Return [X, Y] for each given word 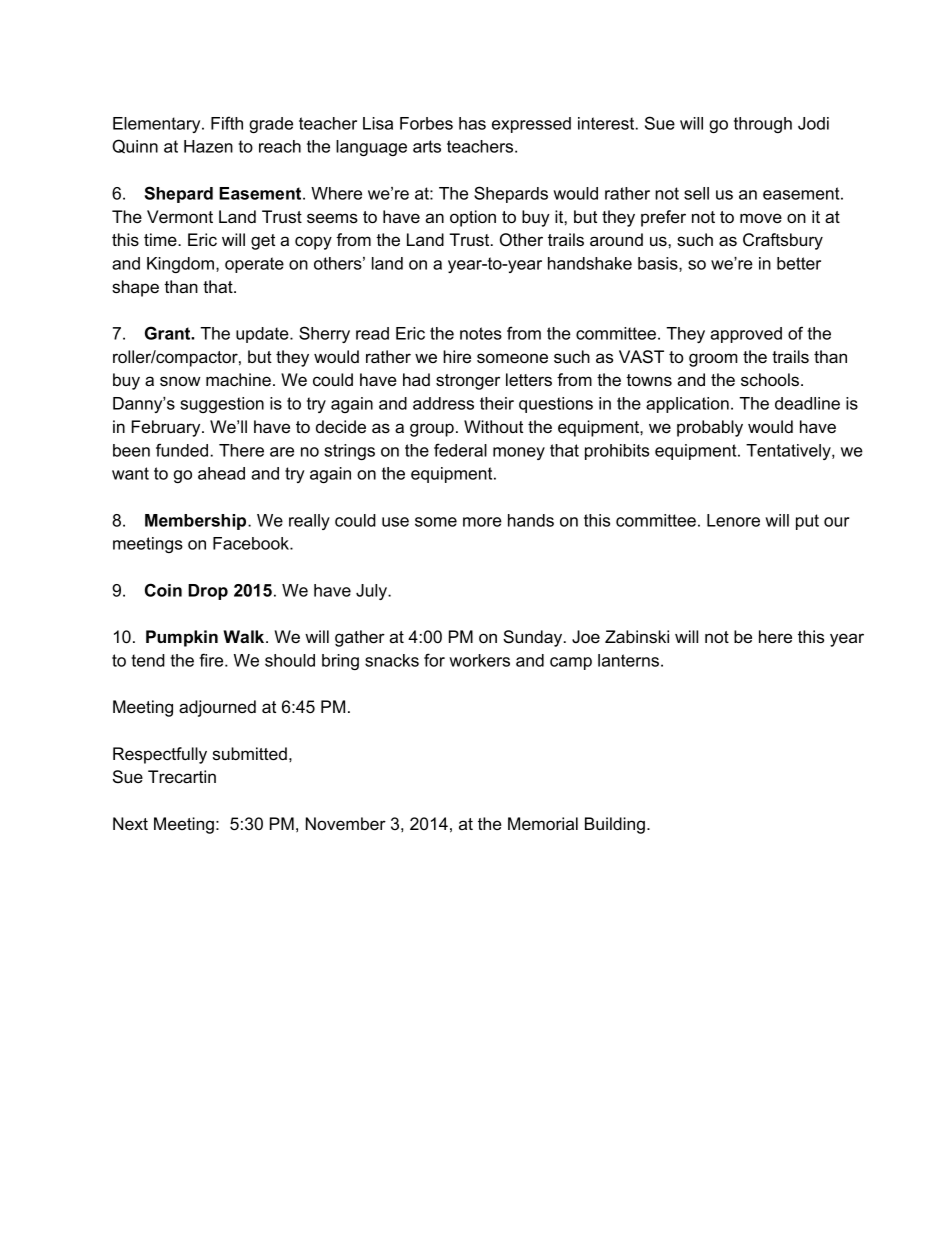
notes [481, 333]
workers [479, 660]
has [472, 123]
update [263, 335]
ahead [221, 473]
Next [130, 823]
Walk [245, 636]
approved [746, 335]
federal [460, 450]
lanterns [628, 660]
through [763, 125]
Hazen [208, 146]
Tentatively [789, 452]
